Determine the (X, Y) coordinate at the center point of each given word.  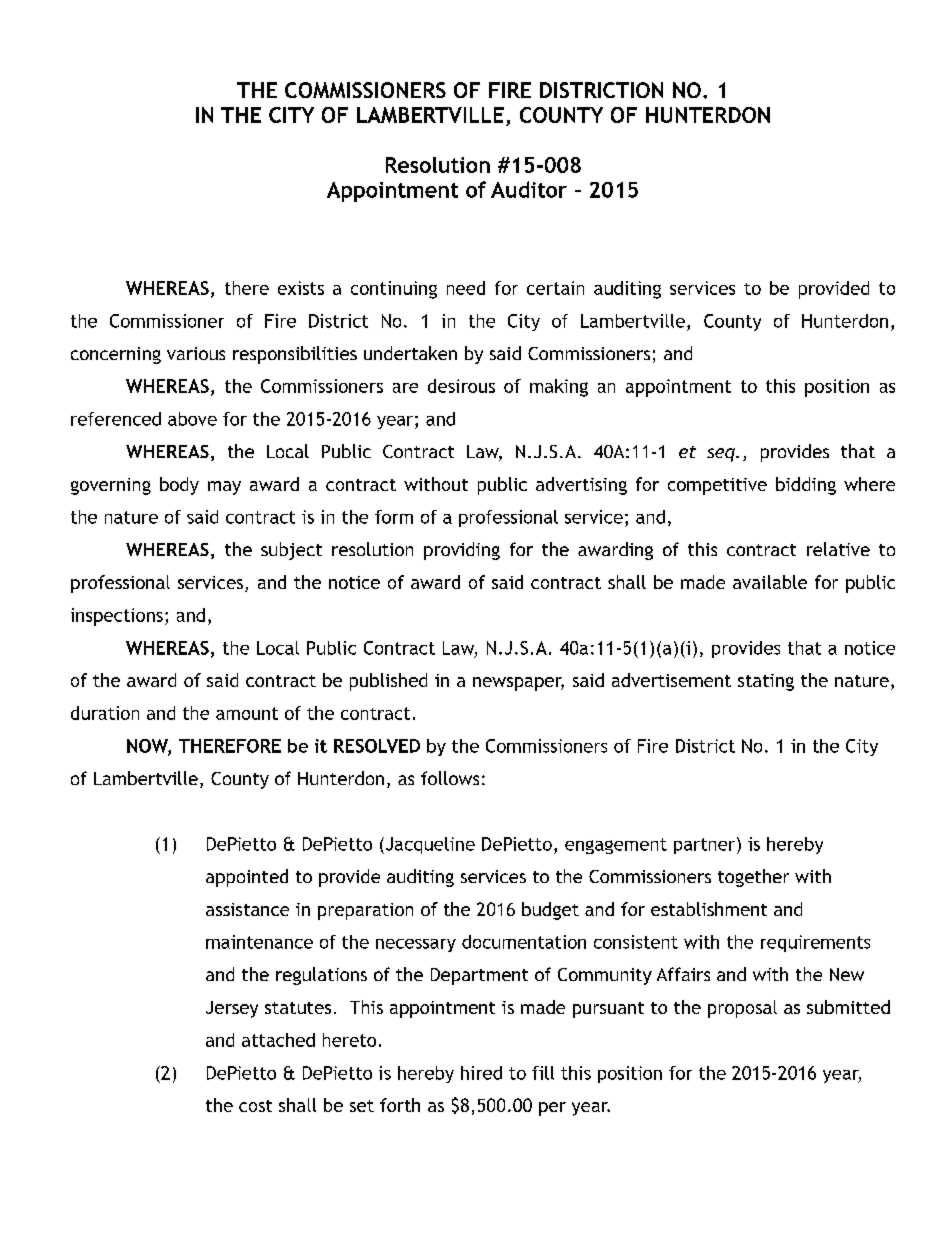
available (770, 582)
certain (555, 288)
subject (291, 551)
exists (301, 288)
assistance (247, 909)
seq (722, 455)
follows (450, 778)
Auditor (529, 189)
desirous (461, 386)
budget (550, 911)
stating (766, 682)
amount (247, 713)
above (192, 419)
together (753, 878)
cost (255, 1106)
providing (462, 551)
